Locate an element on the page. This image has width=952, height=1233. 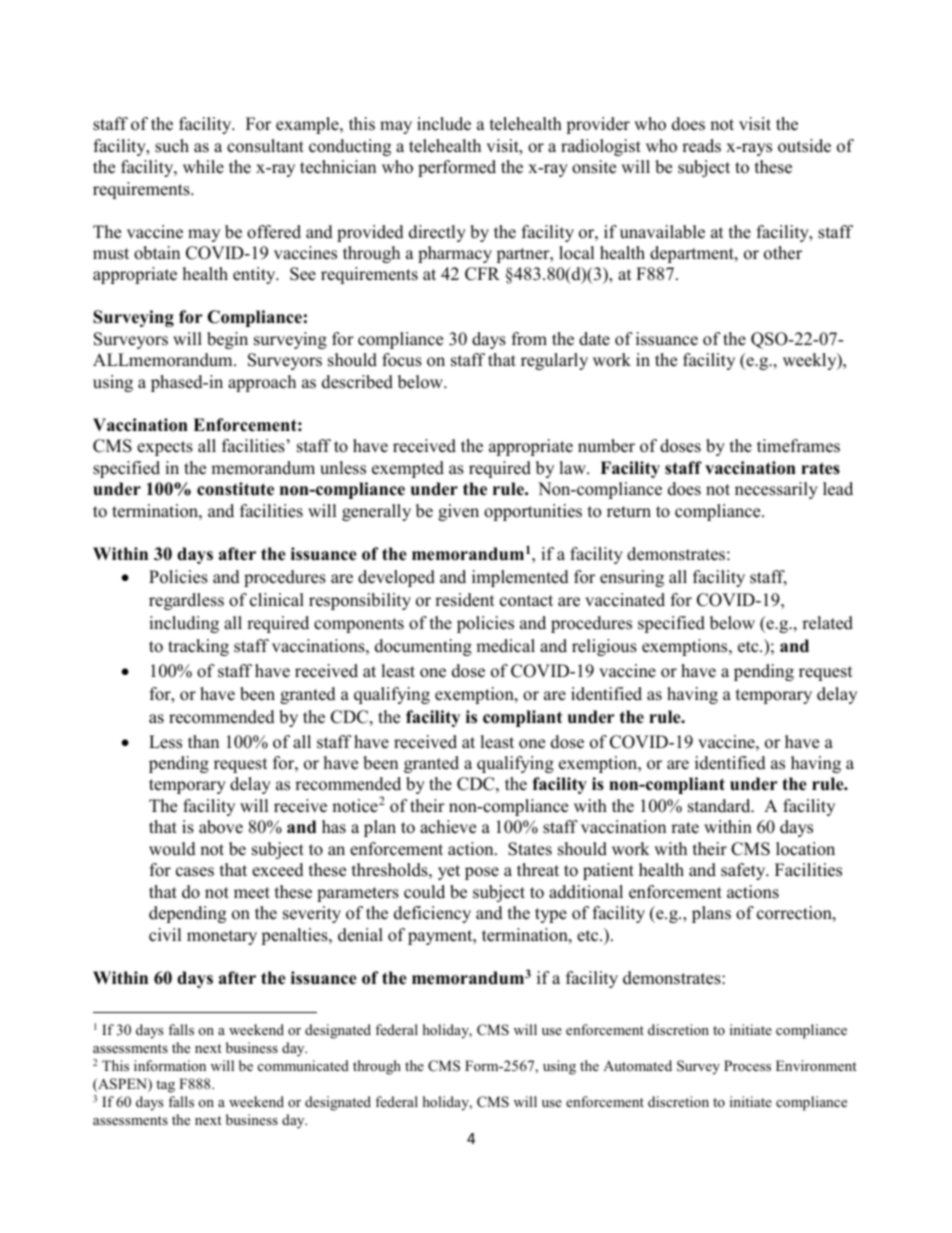
than is located at coordinates (203, 741).
